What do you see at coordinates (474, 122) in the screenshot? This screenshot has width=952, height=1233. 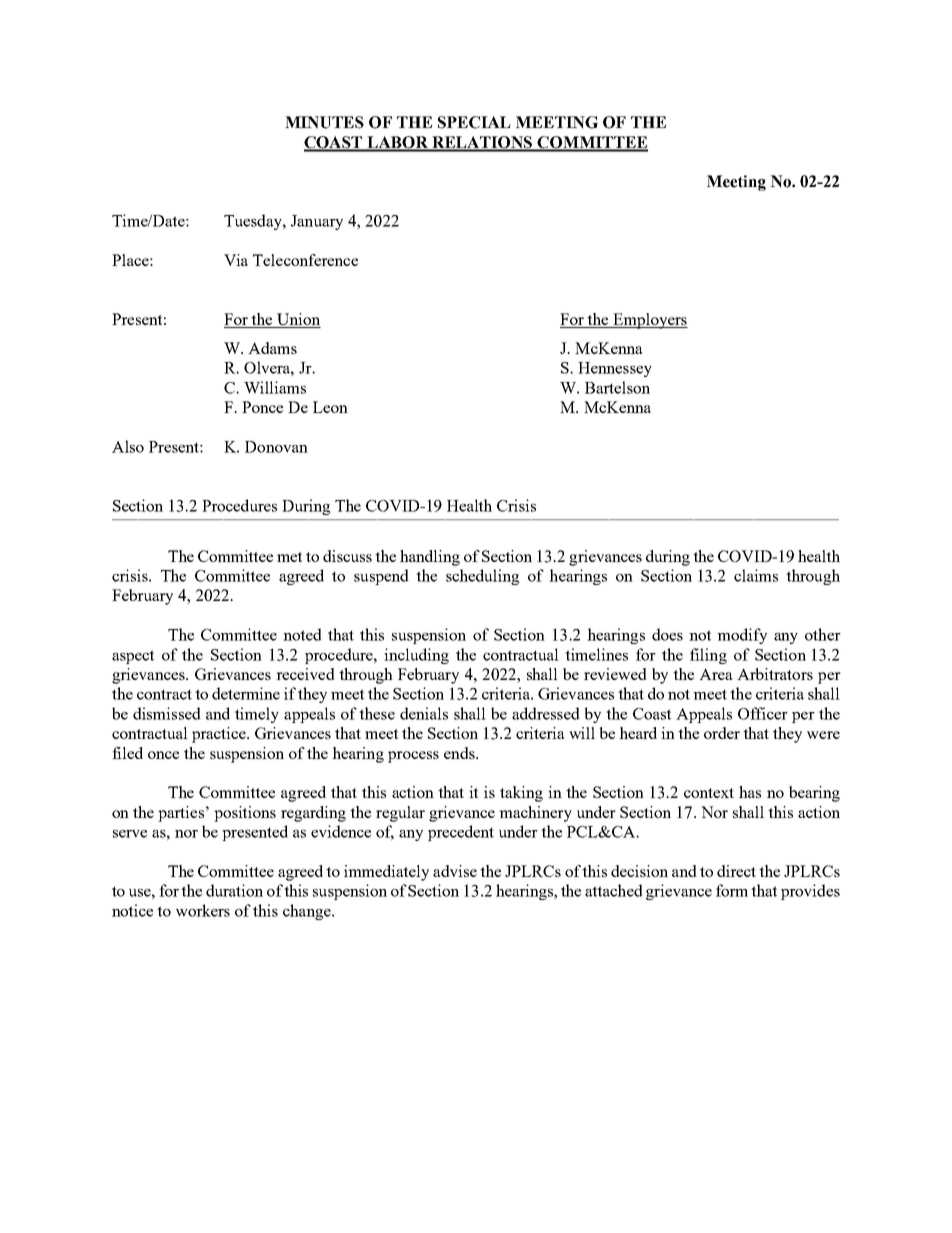 I see `SPECIAL` at bounding box center [474, 122].
